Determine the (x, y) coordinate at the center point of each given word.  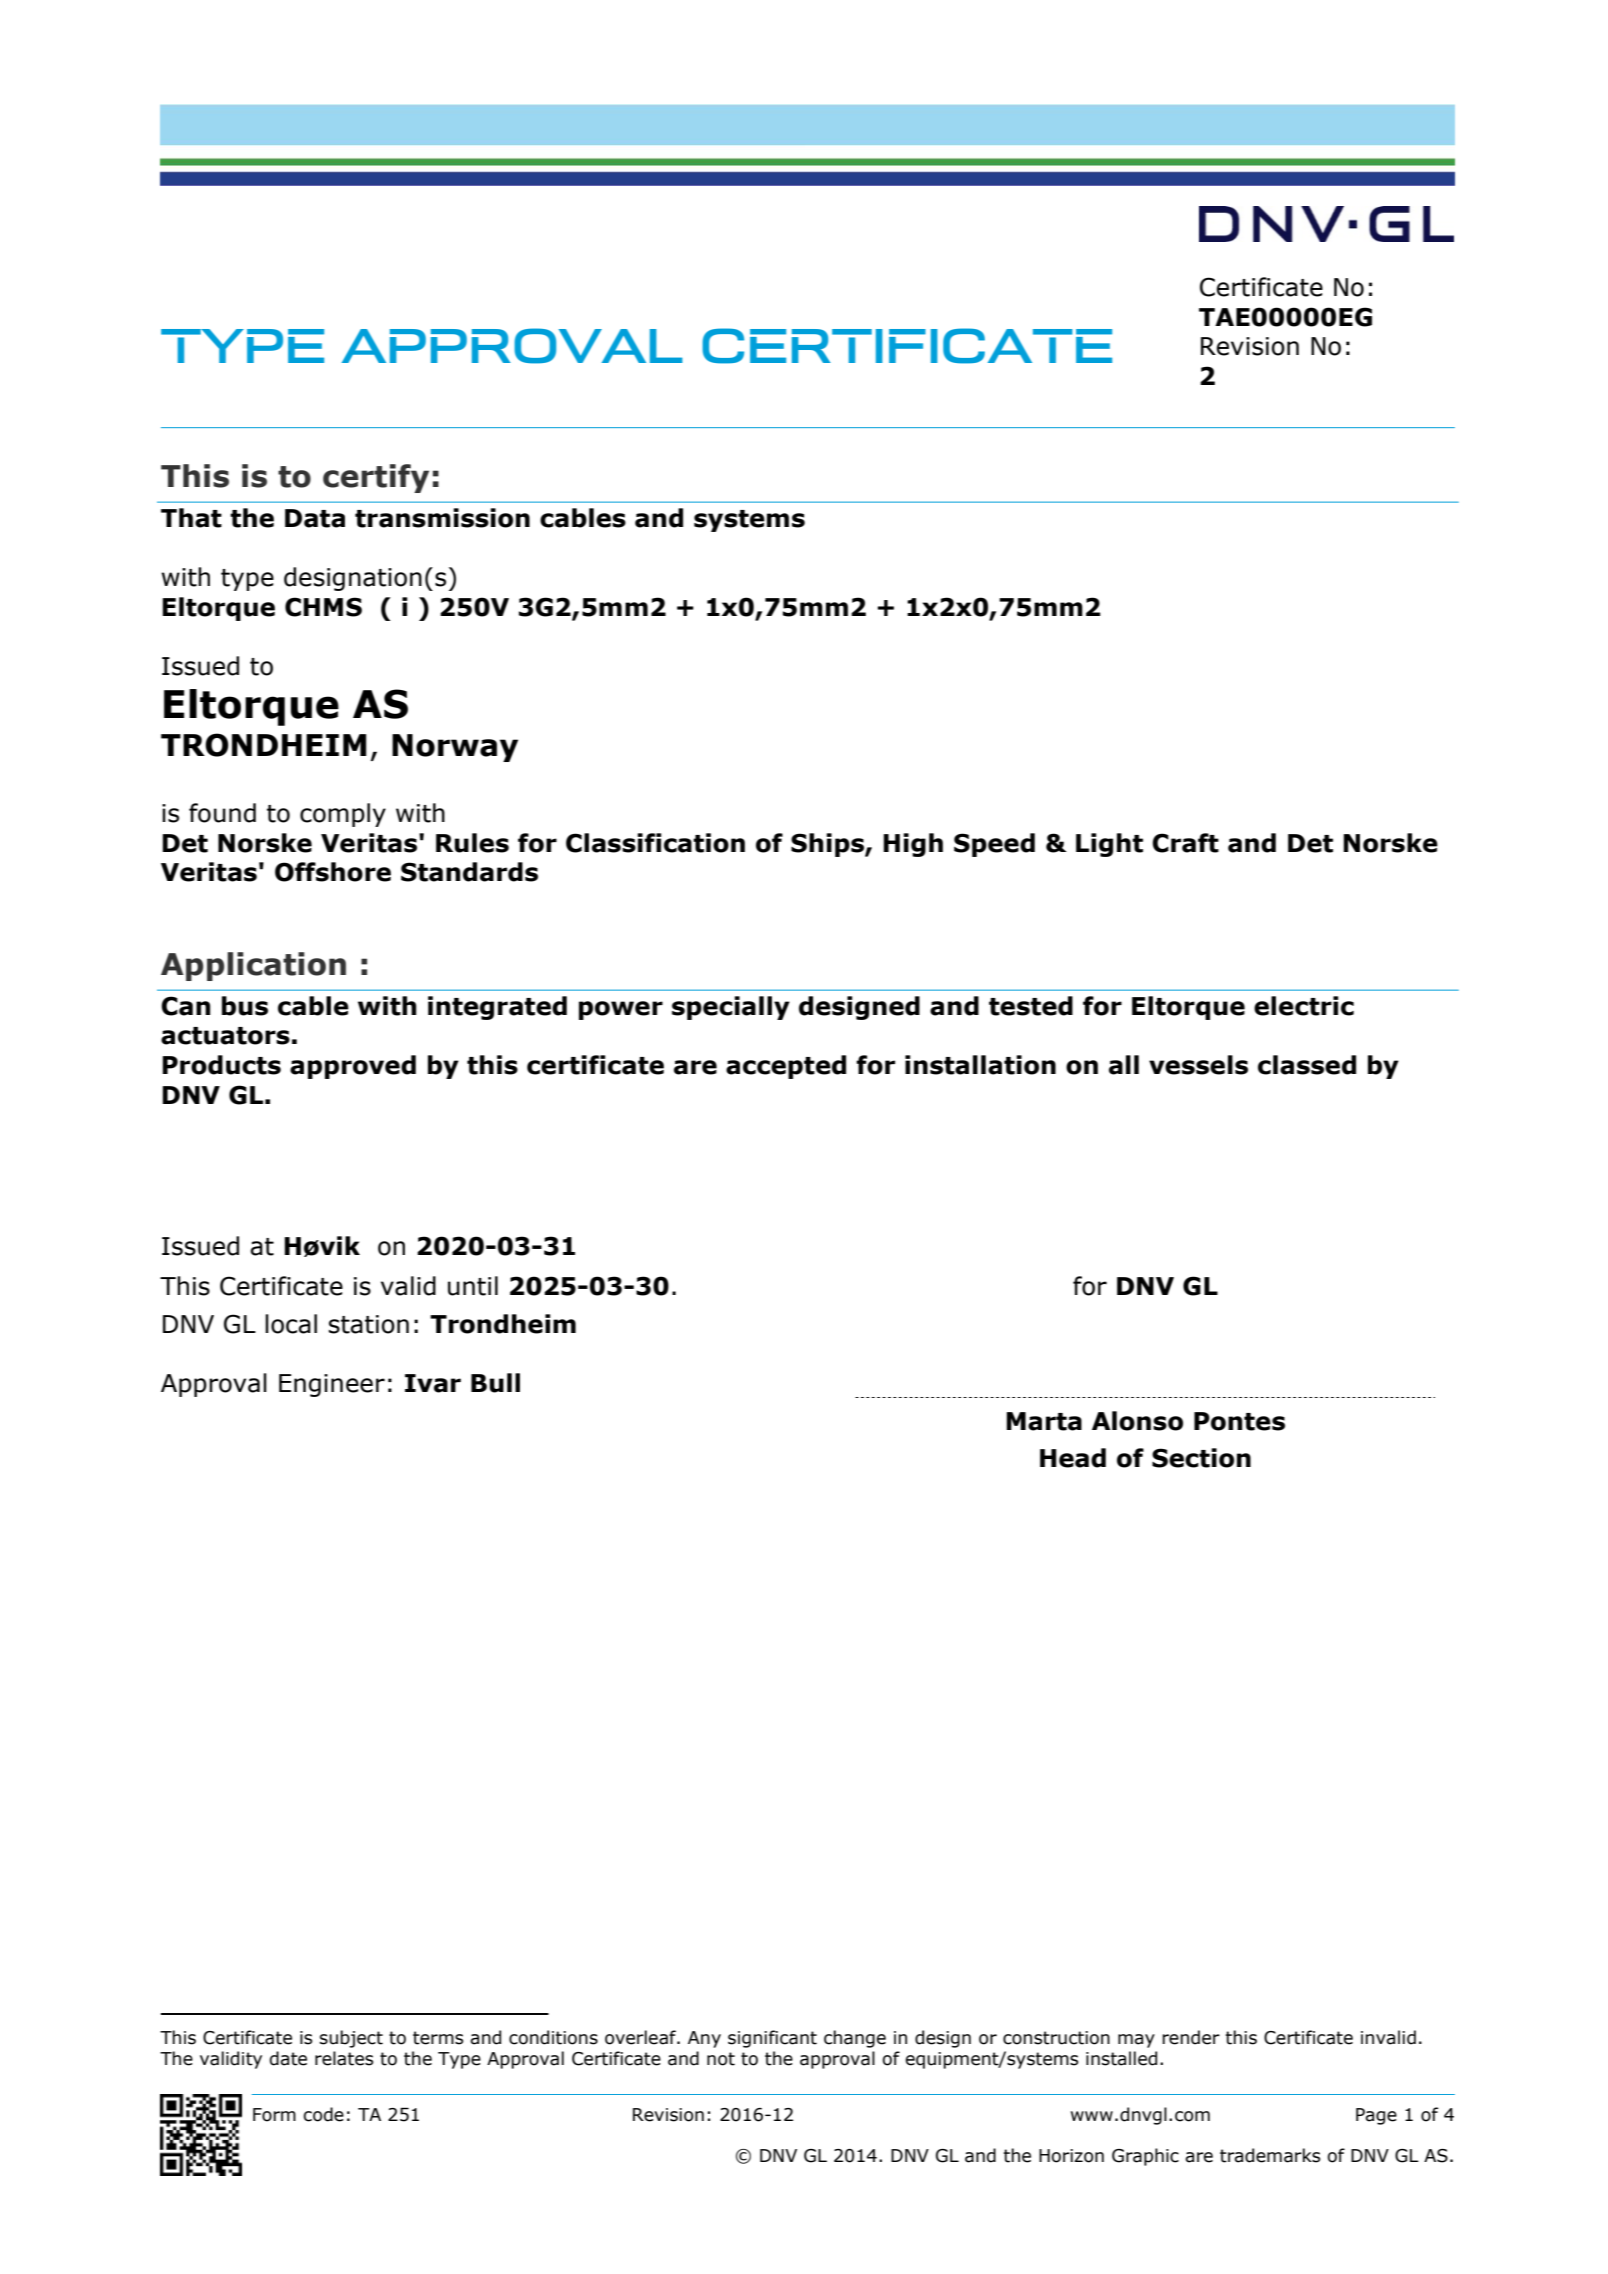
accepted (786, 1067)
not (721, 2059)
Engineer (332, 1385)
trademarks (1270, 2155)
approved (353, 1067)
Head (1073, 1458)
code (323, 2114)
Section (1201, 1458)
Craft (1185, 843)
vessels (1198, 1065)
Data (315, 518)
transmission (442, 518)
